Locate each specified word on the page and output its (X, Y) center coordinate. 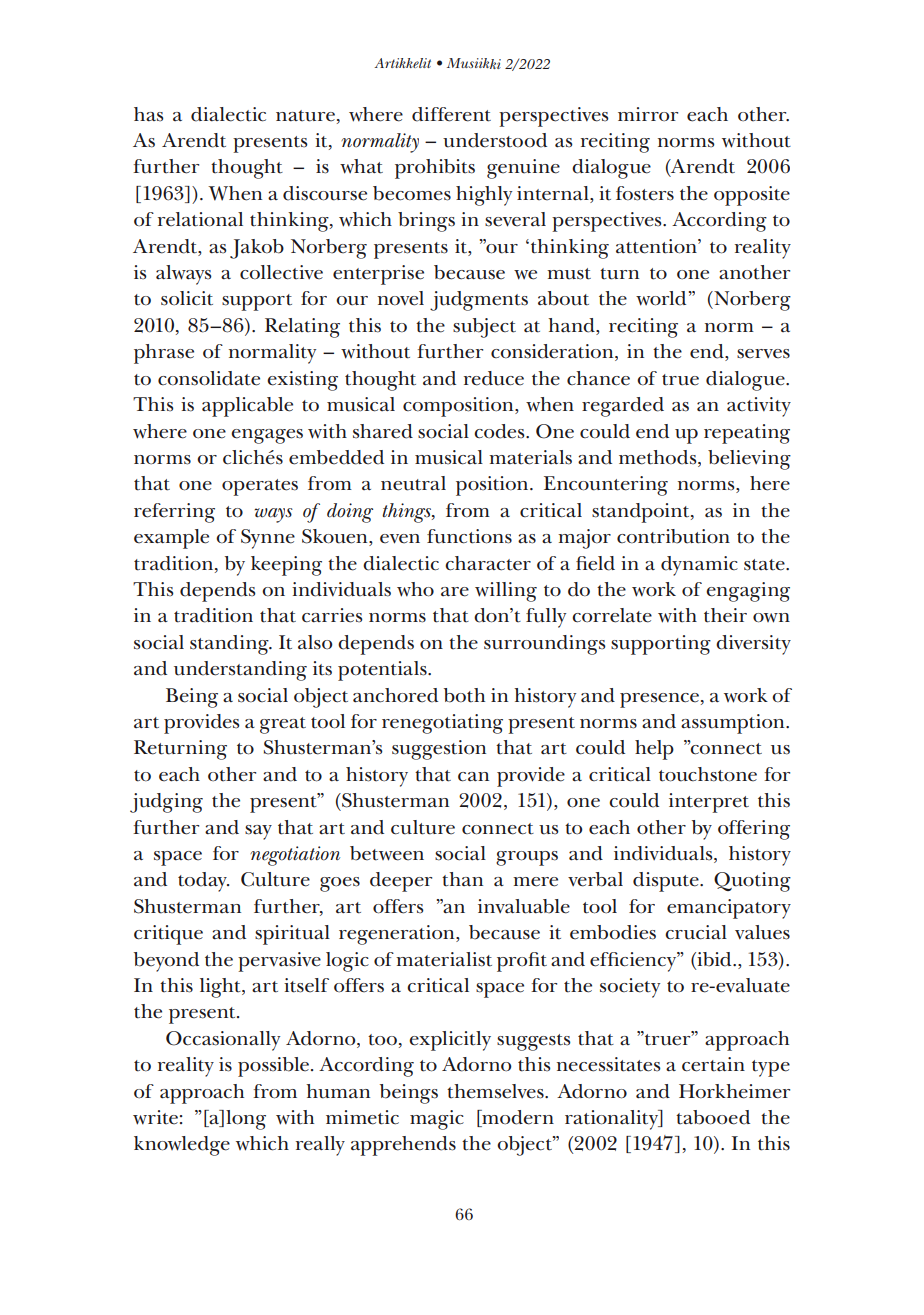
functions (469, 536)
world (661, 298)
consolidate (209, 378)
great (283, 725)
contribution (673, 536)
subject (484, 328)
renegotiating (442, 724)
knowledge (182, 1146)
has (149, 114)
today (203, 882)
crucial (696, 932)
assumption (734, 724)
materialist (444, 959)
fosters (645, 193)
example (171, 539)
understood (495, 140)
